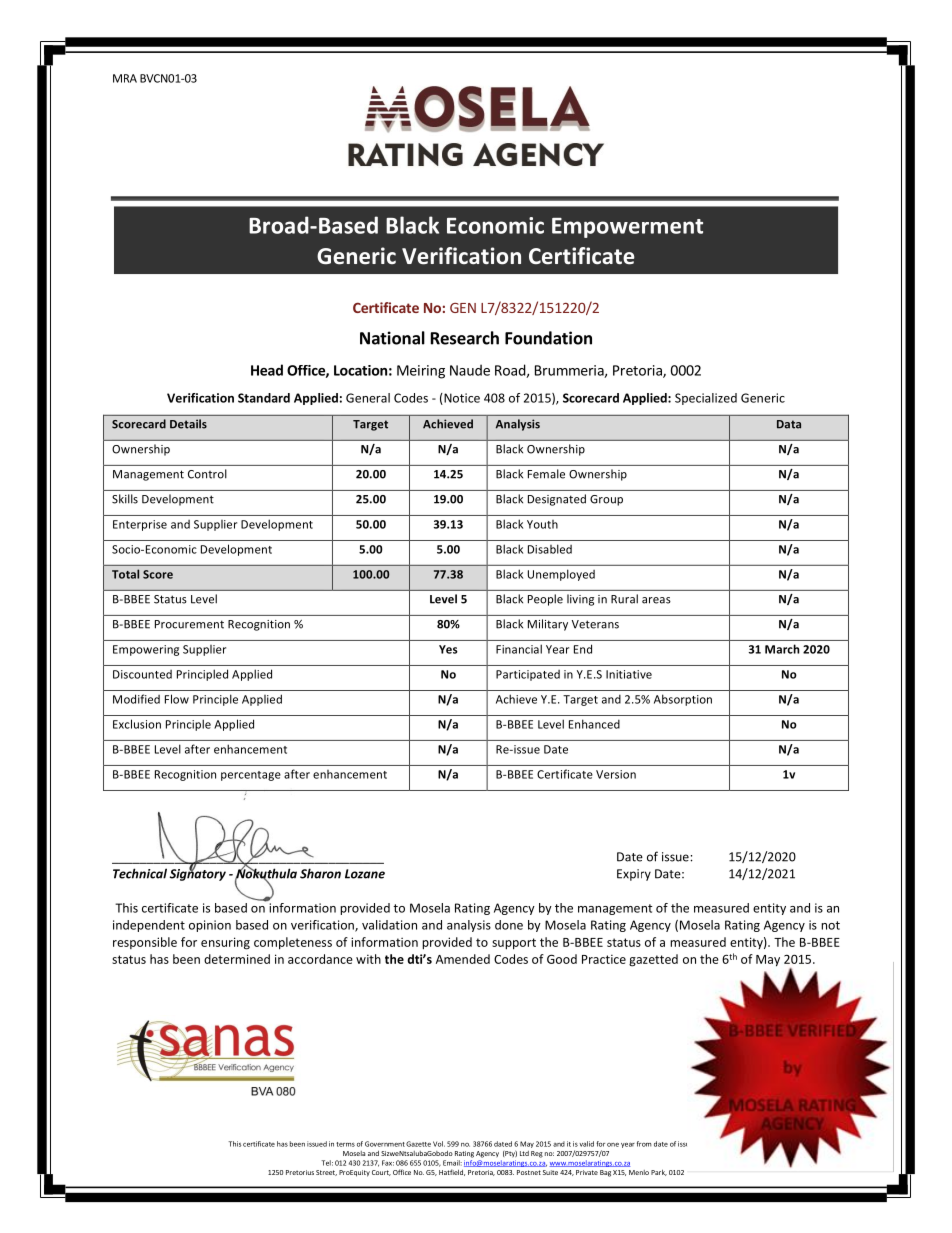 The width and height of the screenshot is (952, 1233). Describe the element at coordinates (267, 370) in the screenshot. I see `Head` at that location.
